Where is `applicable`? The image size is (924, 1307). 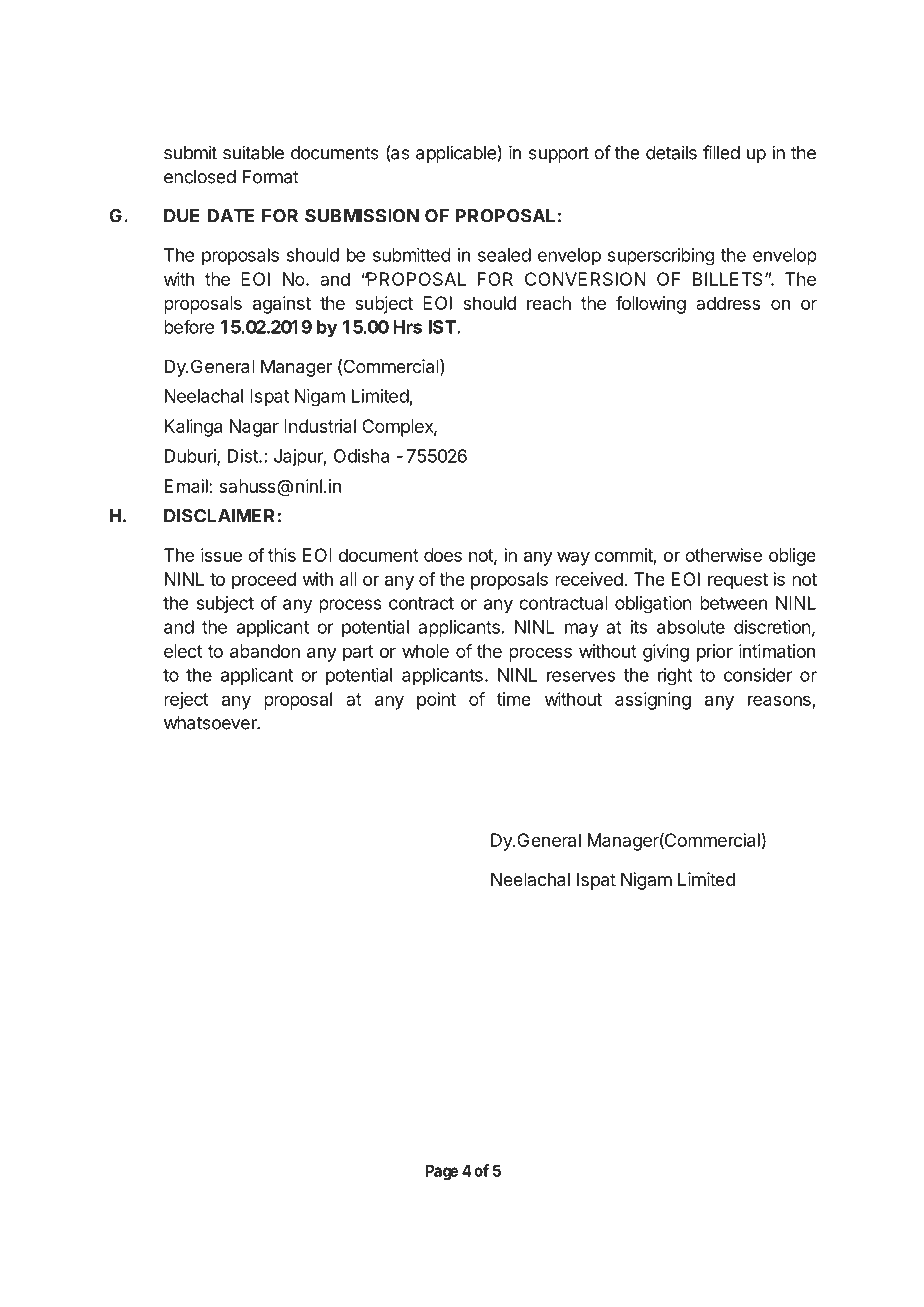 applicable is located at coordinates (457, 154).
